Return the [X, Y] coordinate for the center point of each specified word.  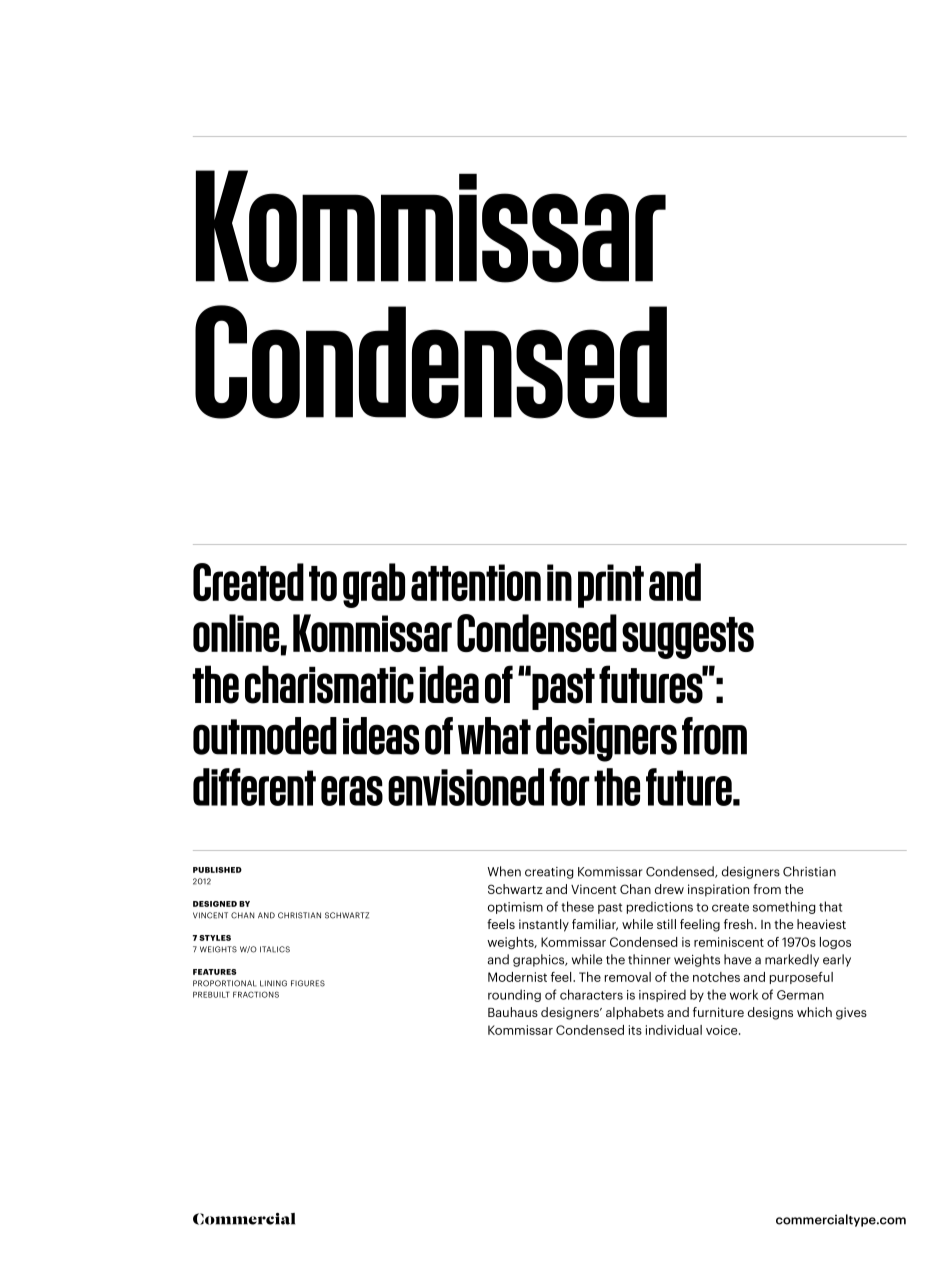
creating [549, 873]
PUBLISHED [217, 870]
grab [374, 585]
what [494, 736]
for [569, 787]
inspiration [718, 890]
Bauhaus [513, 1012]
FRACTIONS [256, 994]
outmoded [265, 736]
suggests [688, 638]
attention [476, 582]
